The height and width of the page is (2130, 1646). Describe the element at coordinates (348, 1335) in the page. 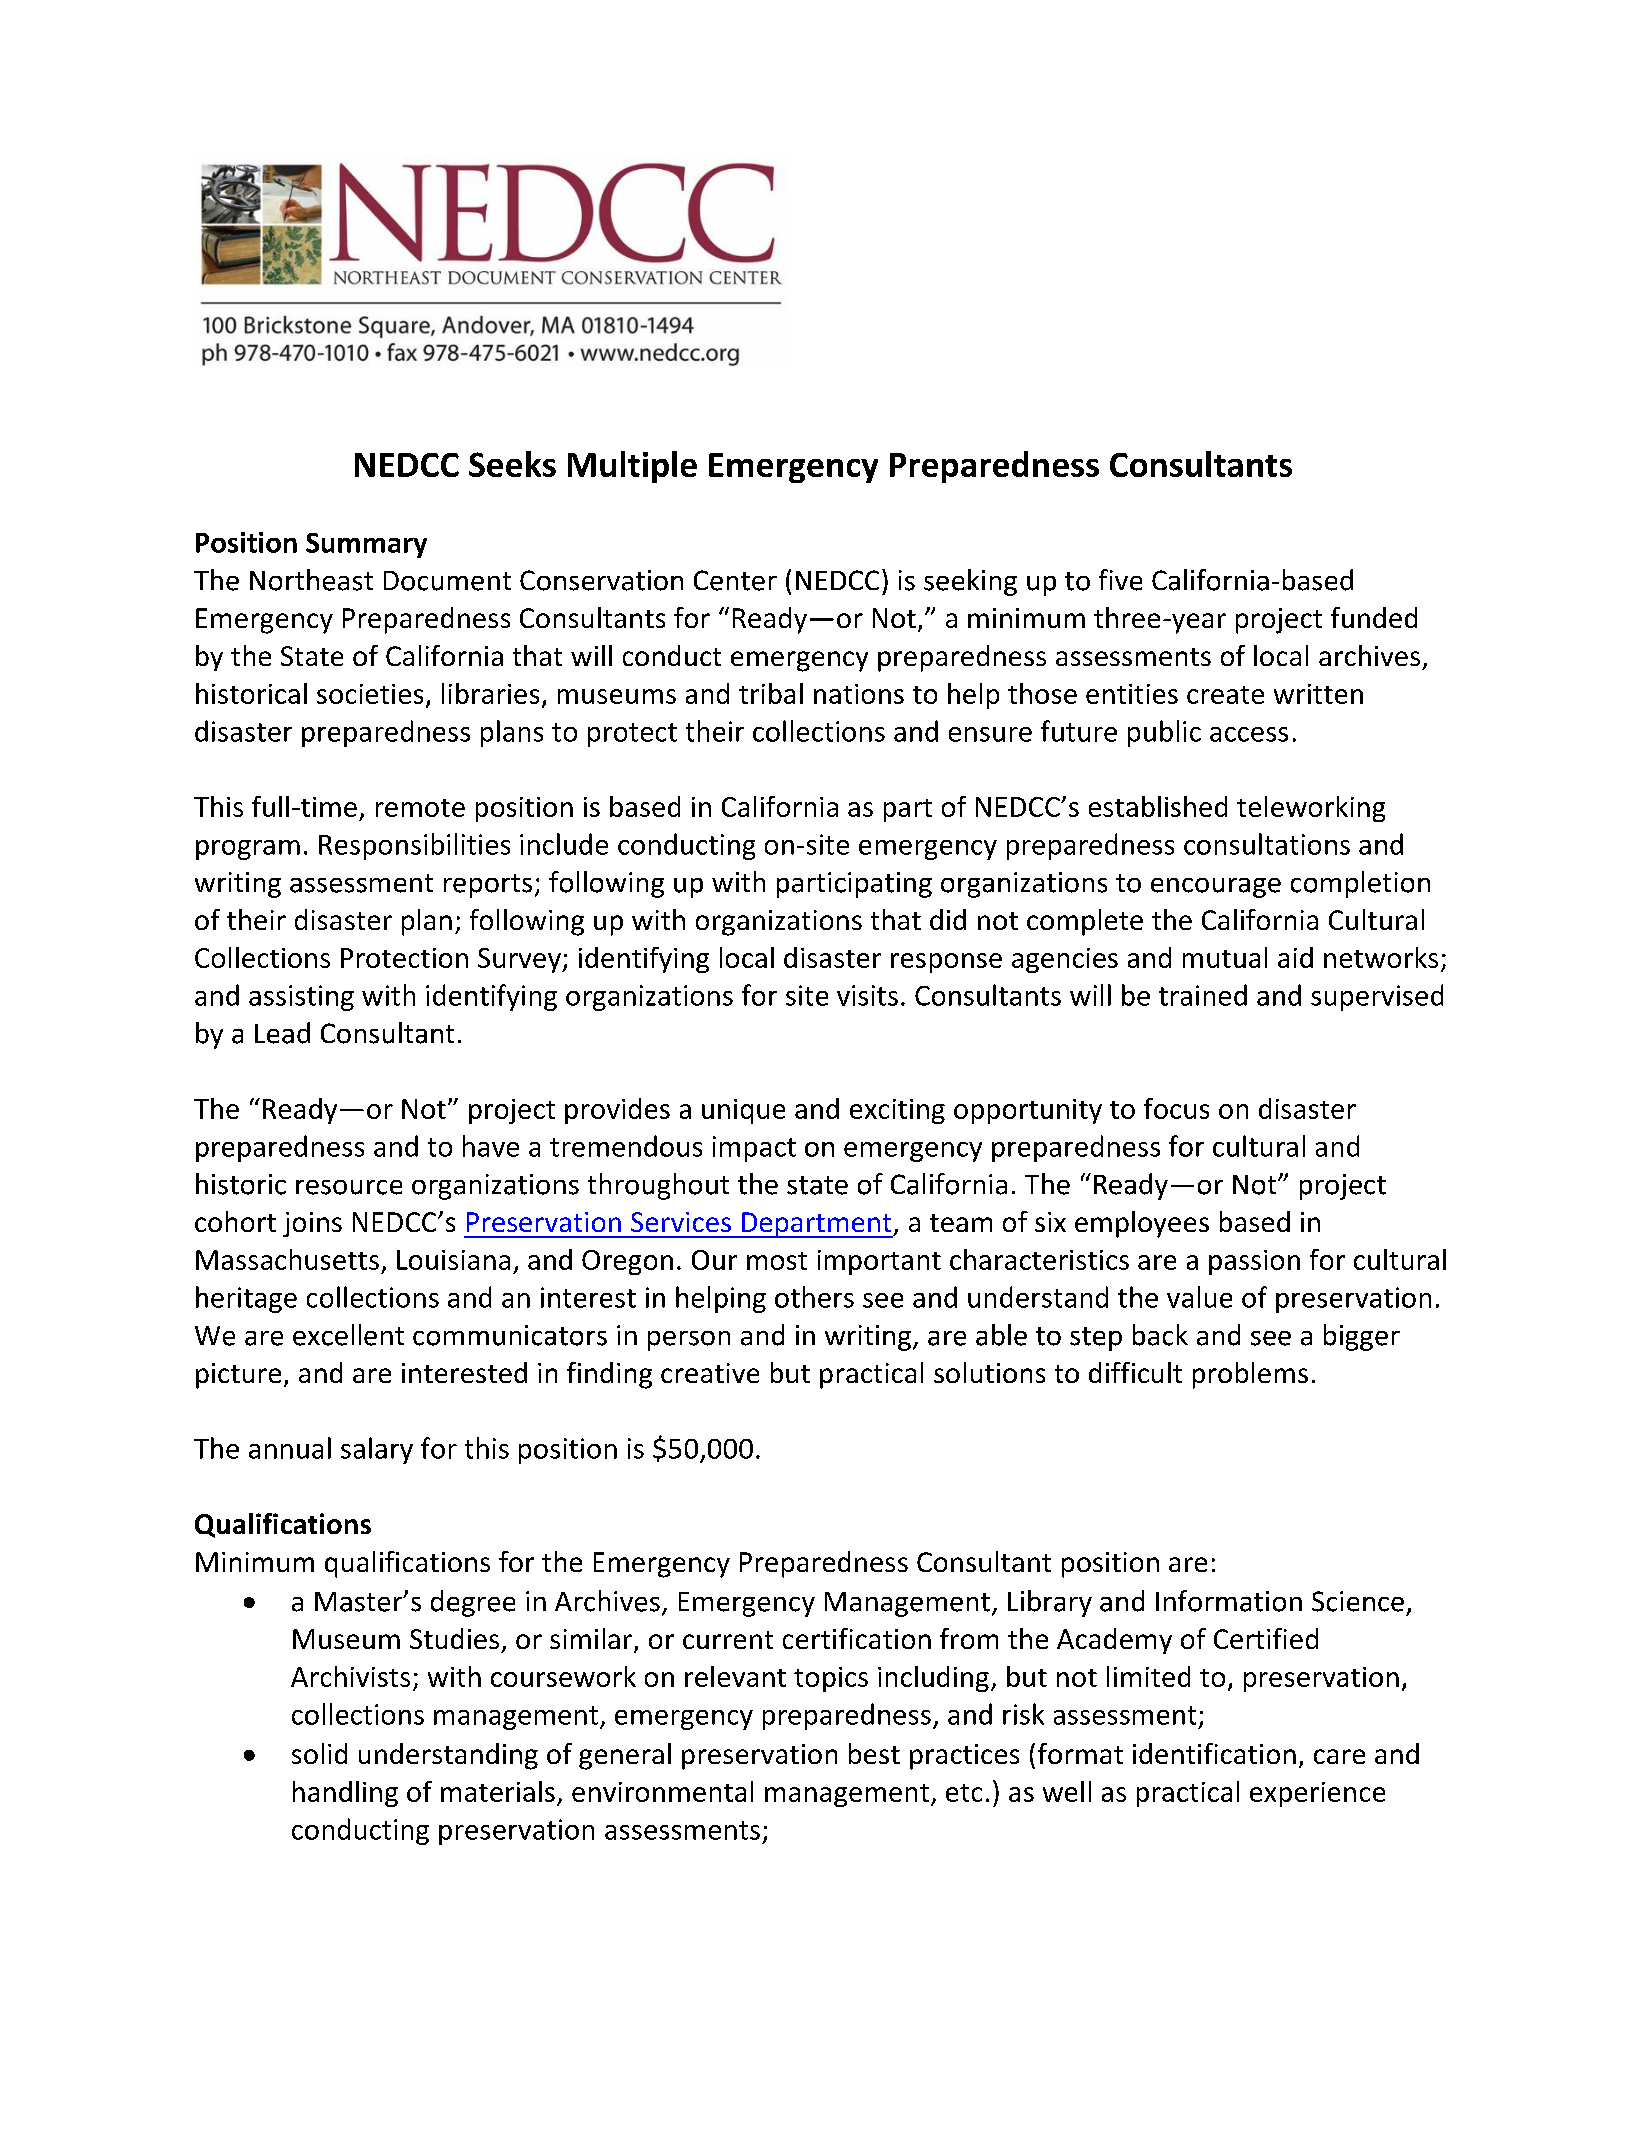

I see `excellent` at that location.
